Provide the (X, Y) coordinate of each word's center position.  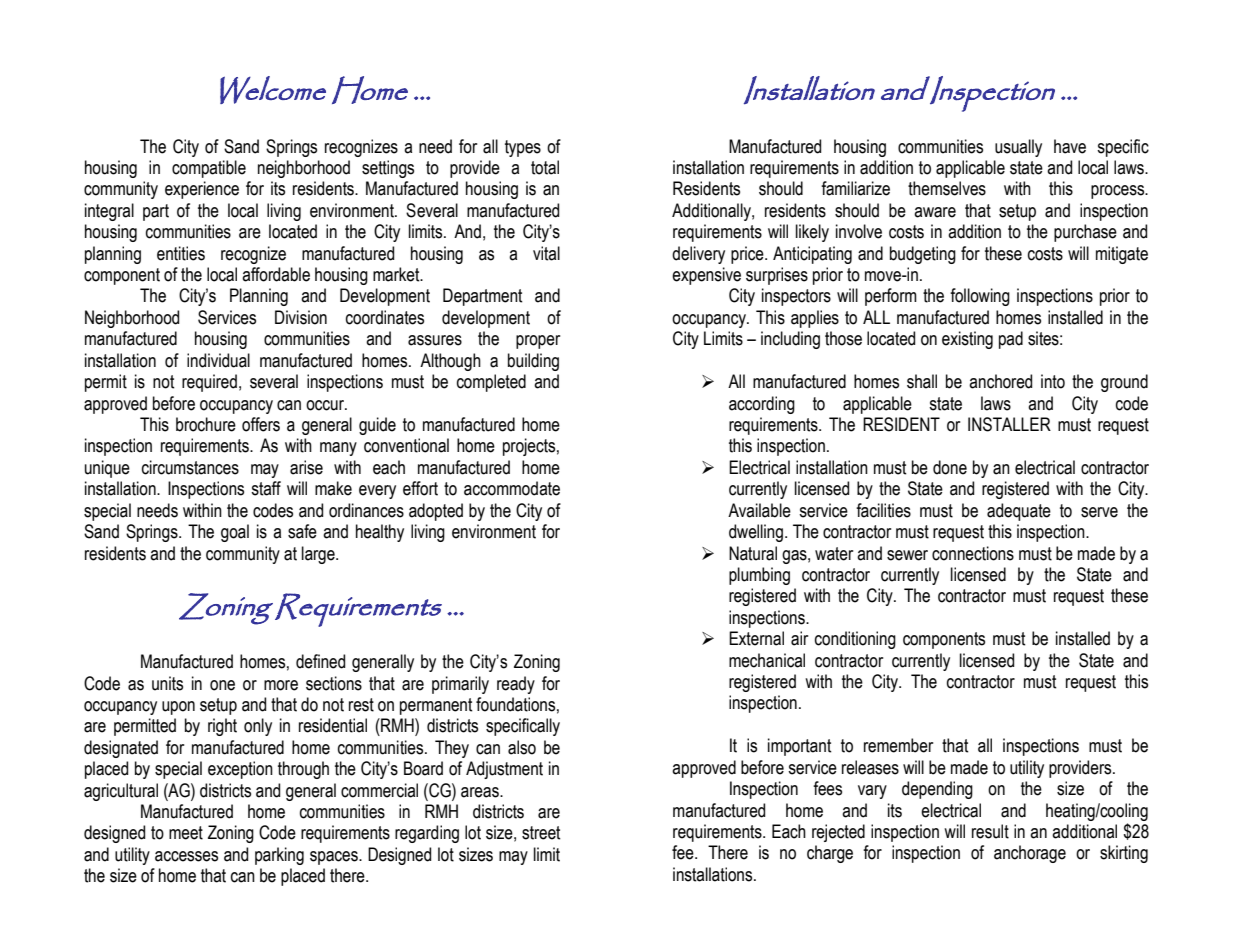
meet (186, 833)
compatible (209, 169)
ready (516, 685)
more (281, 685)
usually (1018, 148)
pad (1011, 340)
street (541, 833)
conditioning (855, 640)
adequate (1019, 512)
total (545, 167)
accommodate (512, 488)
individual (218, 360)
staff (266, 488)
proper (538, 342)
